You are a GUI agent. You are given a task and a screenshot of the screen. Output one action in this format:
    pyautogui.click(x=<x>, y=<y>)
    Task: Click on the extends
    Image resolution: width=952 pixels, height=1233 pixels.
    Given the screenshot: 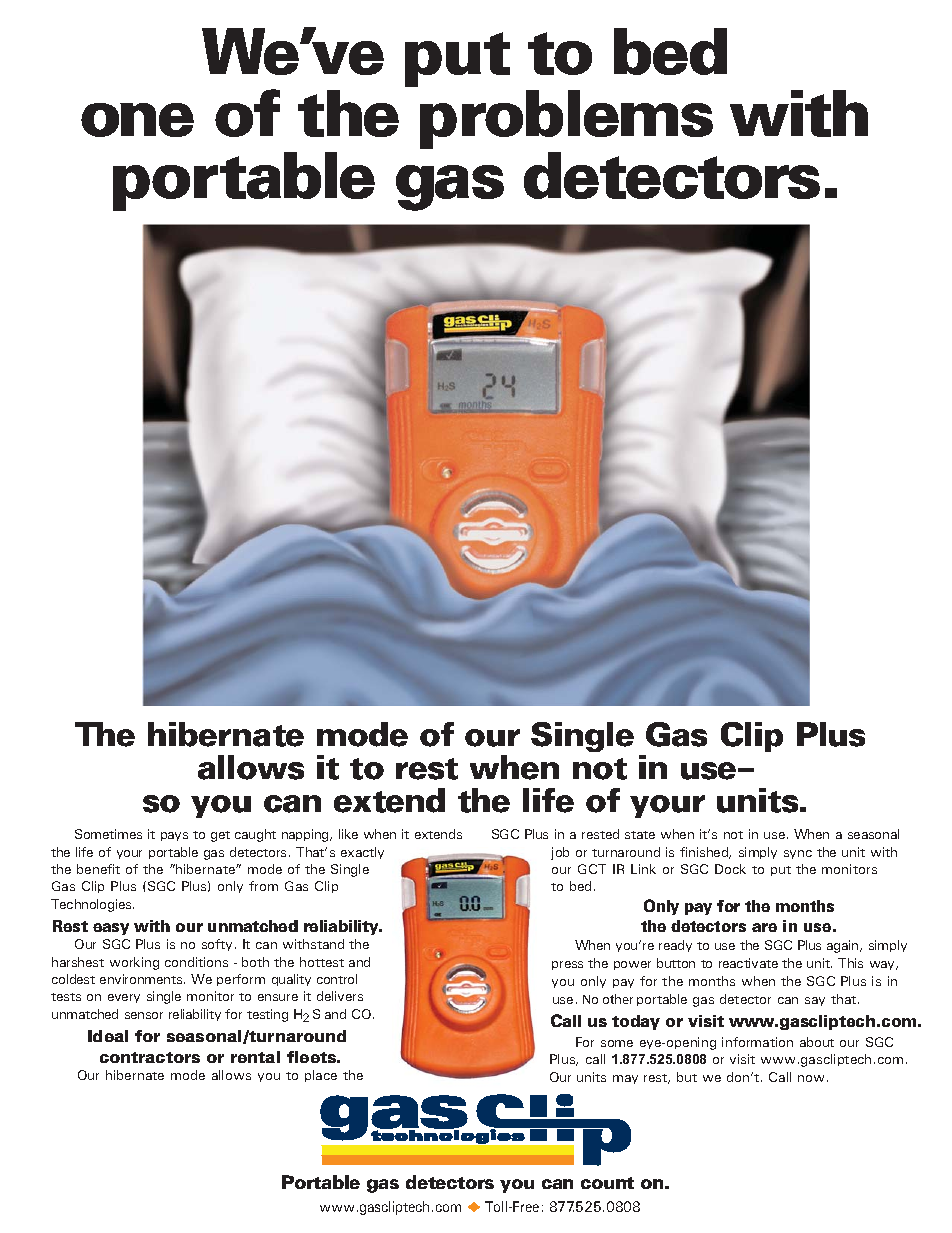 What is the action you would take?
    pyautogui.click(x=438, y=834)
